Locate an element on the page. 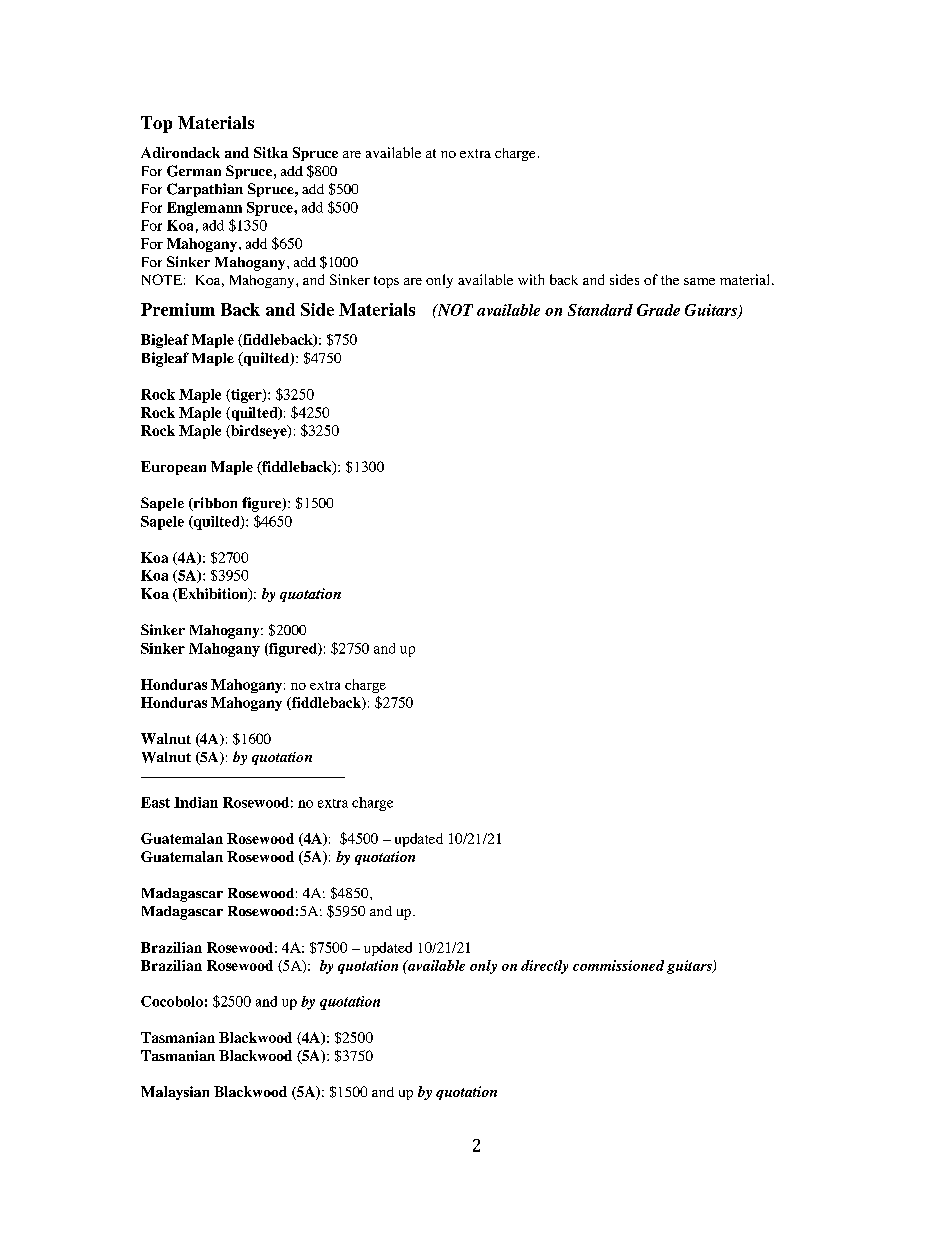  the is located at coordinates (670, 280).
